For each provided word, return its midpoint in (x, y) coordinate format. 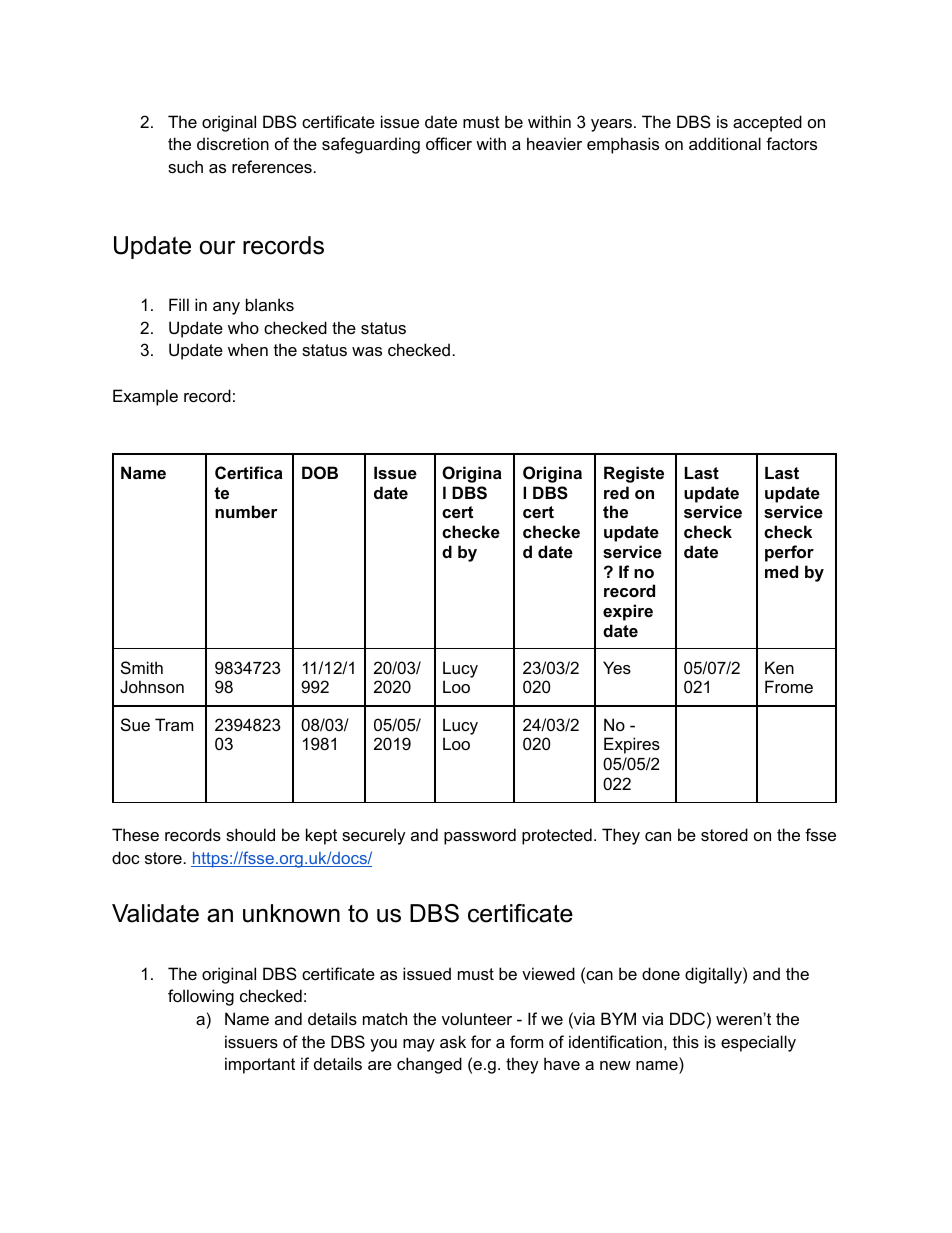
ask (453, 1041)
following (201, 997)
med (781, 571)
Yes (617, 667)
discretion (233, 143)
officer (449, 143)
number (246, 511)
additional (725, 143)
